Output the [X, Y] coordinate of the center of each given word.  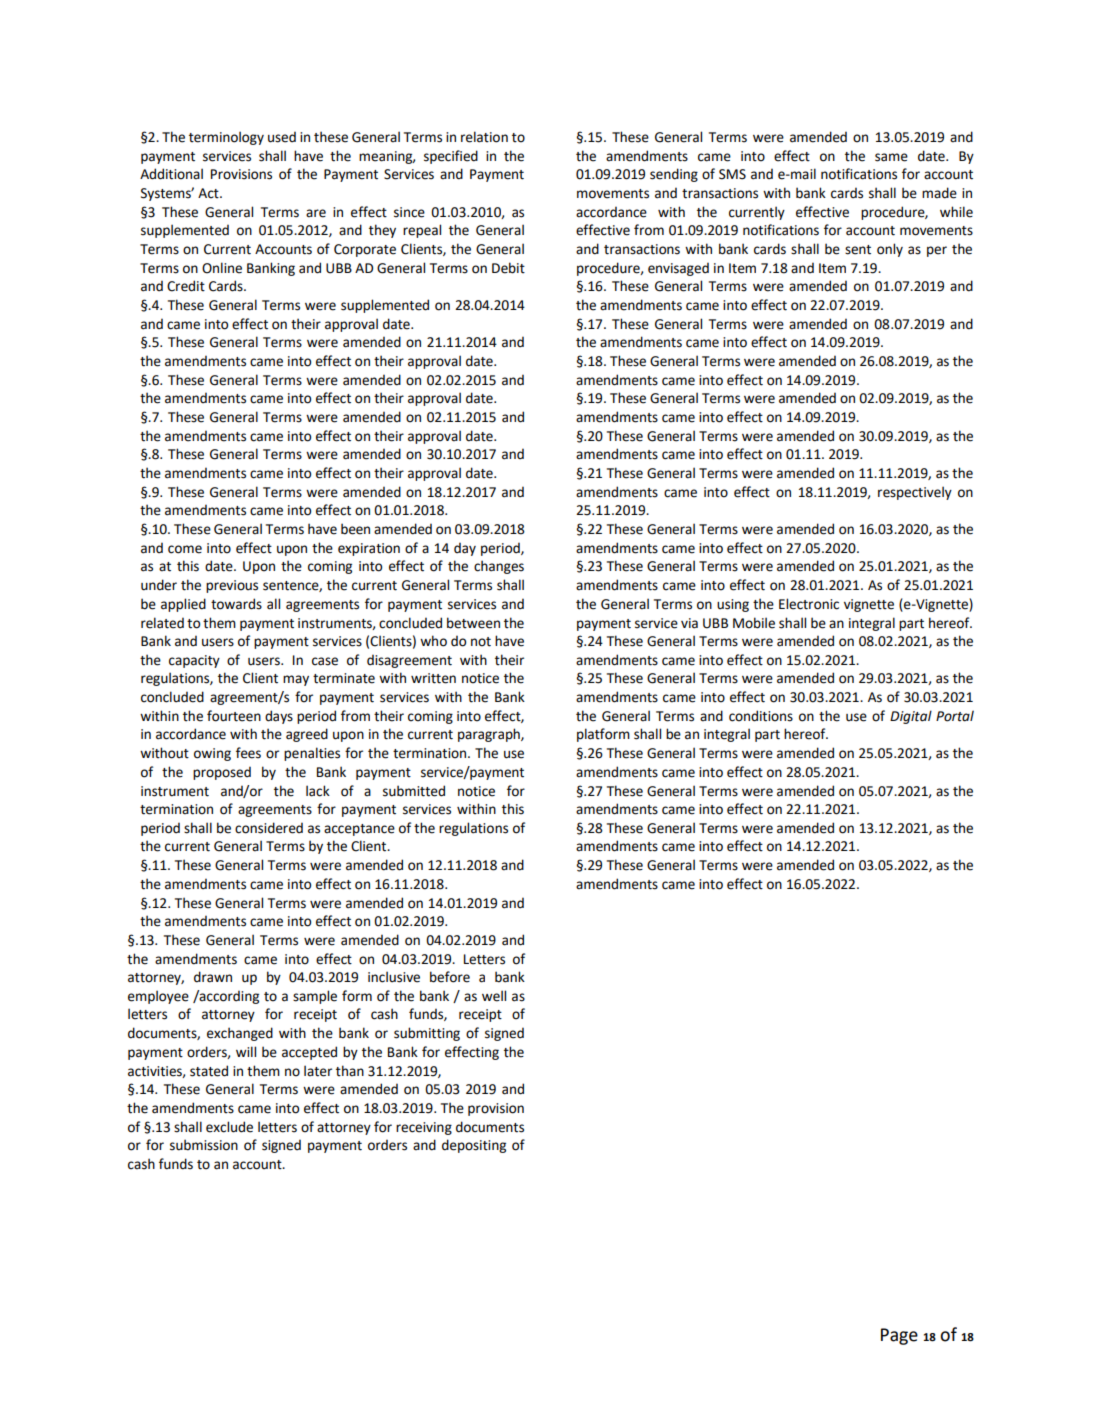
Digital [911, 717]
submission [204, 1145]
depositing [474, 1146]
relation [484, 137]
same [891, 157]
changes [499, 567]
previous [232, 586]
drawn [213, 977]
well [494, 996]
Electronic [809, 604]
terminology [226, 138]
